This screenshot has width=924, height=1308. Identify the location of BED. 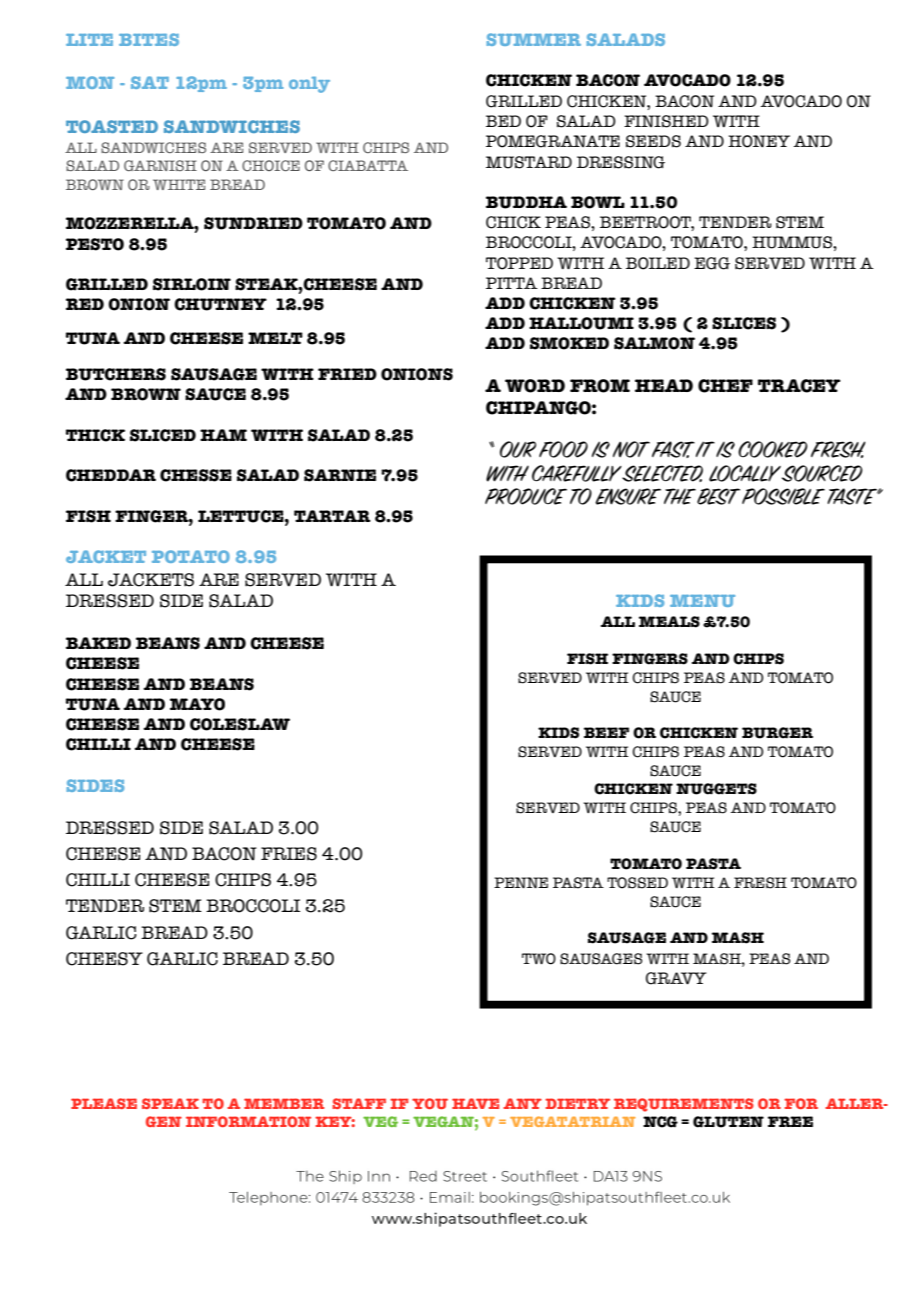
(503, 121).
